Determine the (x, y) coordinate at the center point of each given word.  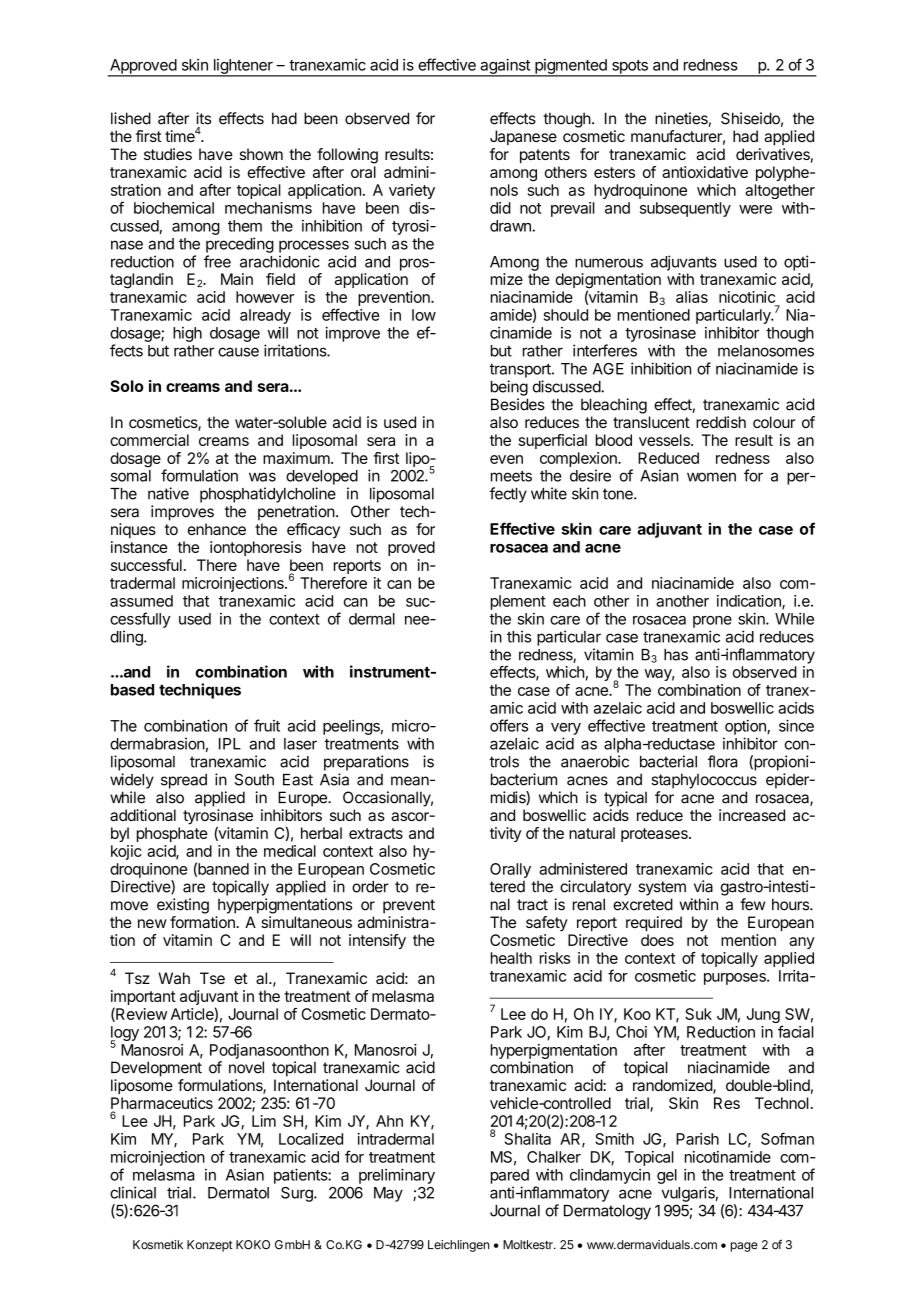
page (744, 1247)
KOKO (253, 1245)
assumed (141, 601)
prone (712, 622)
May (388, 1194)
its (203, 118)
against (505, 67)
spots (630, 68)
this (519, 636)
